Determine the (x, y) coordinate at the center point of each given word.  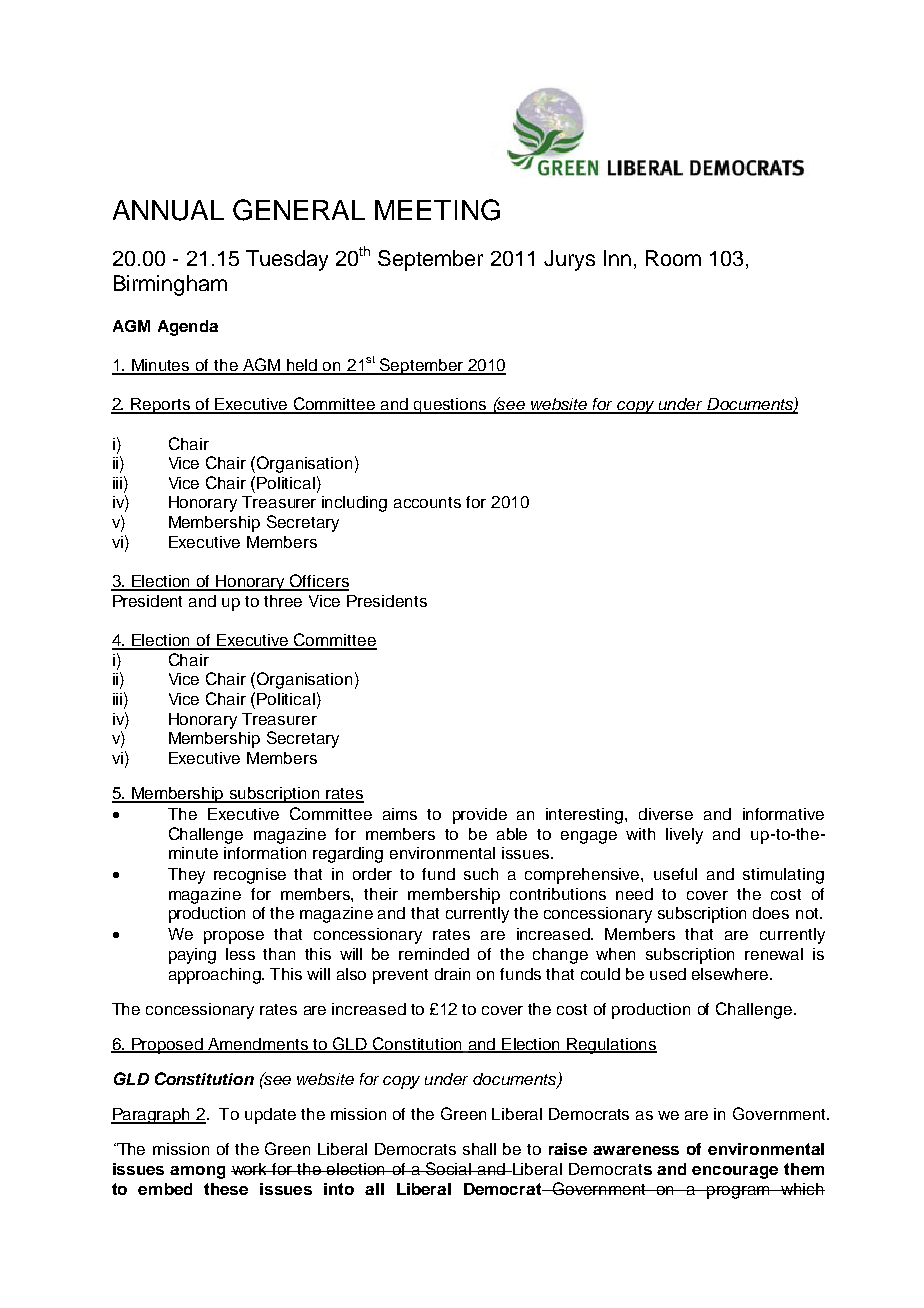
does (771, 913)
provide (480, 816)
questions (450, 406)
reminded (434, 954)
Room (673, 258)
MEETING (437, 210)
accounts (427, 502)
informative (783, 814)
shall (479, 1149)
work (250, 1169)
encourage (735, 1172)
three (283, 601)
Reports (161, 406)
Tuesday (287, 260)
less (240, 954)
